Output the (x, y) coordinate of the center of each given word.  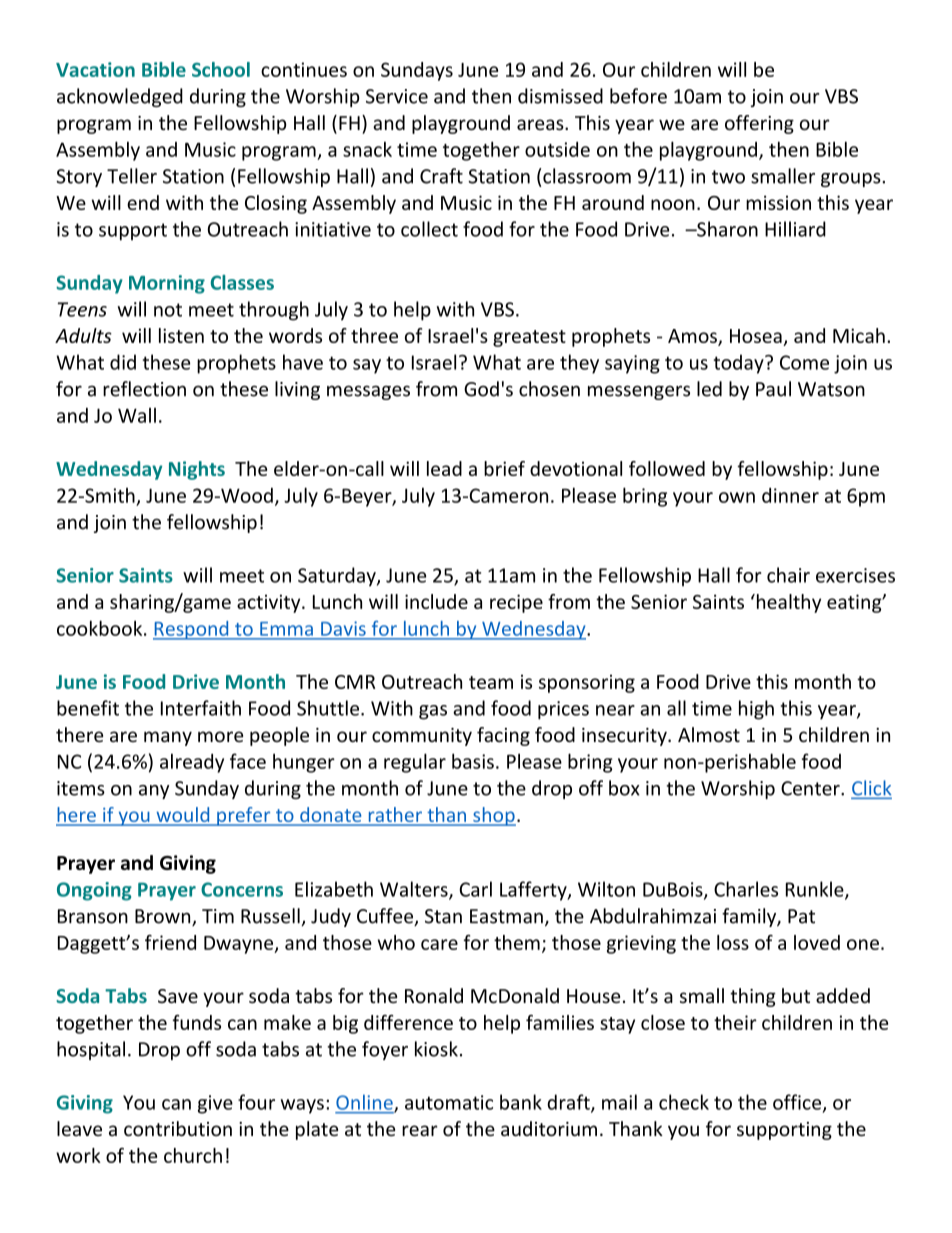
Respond (192, 630)
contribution (178, 1128)
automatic (449, 1102)
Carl (475, 889)
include (436, 601)
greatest (529, 338)
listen (181, 335)
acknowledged (120, 97)
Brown (164, 917)
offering (759, 124)
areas (541, 124)
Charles (746, 889)
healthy (787, 603)
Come (804, 362)
